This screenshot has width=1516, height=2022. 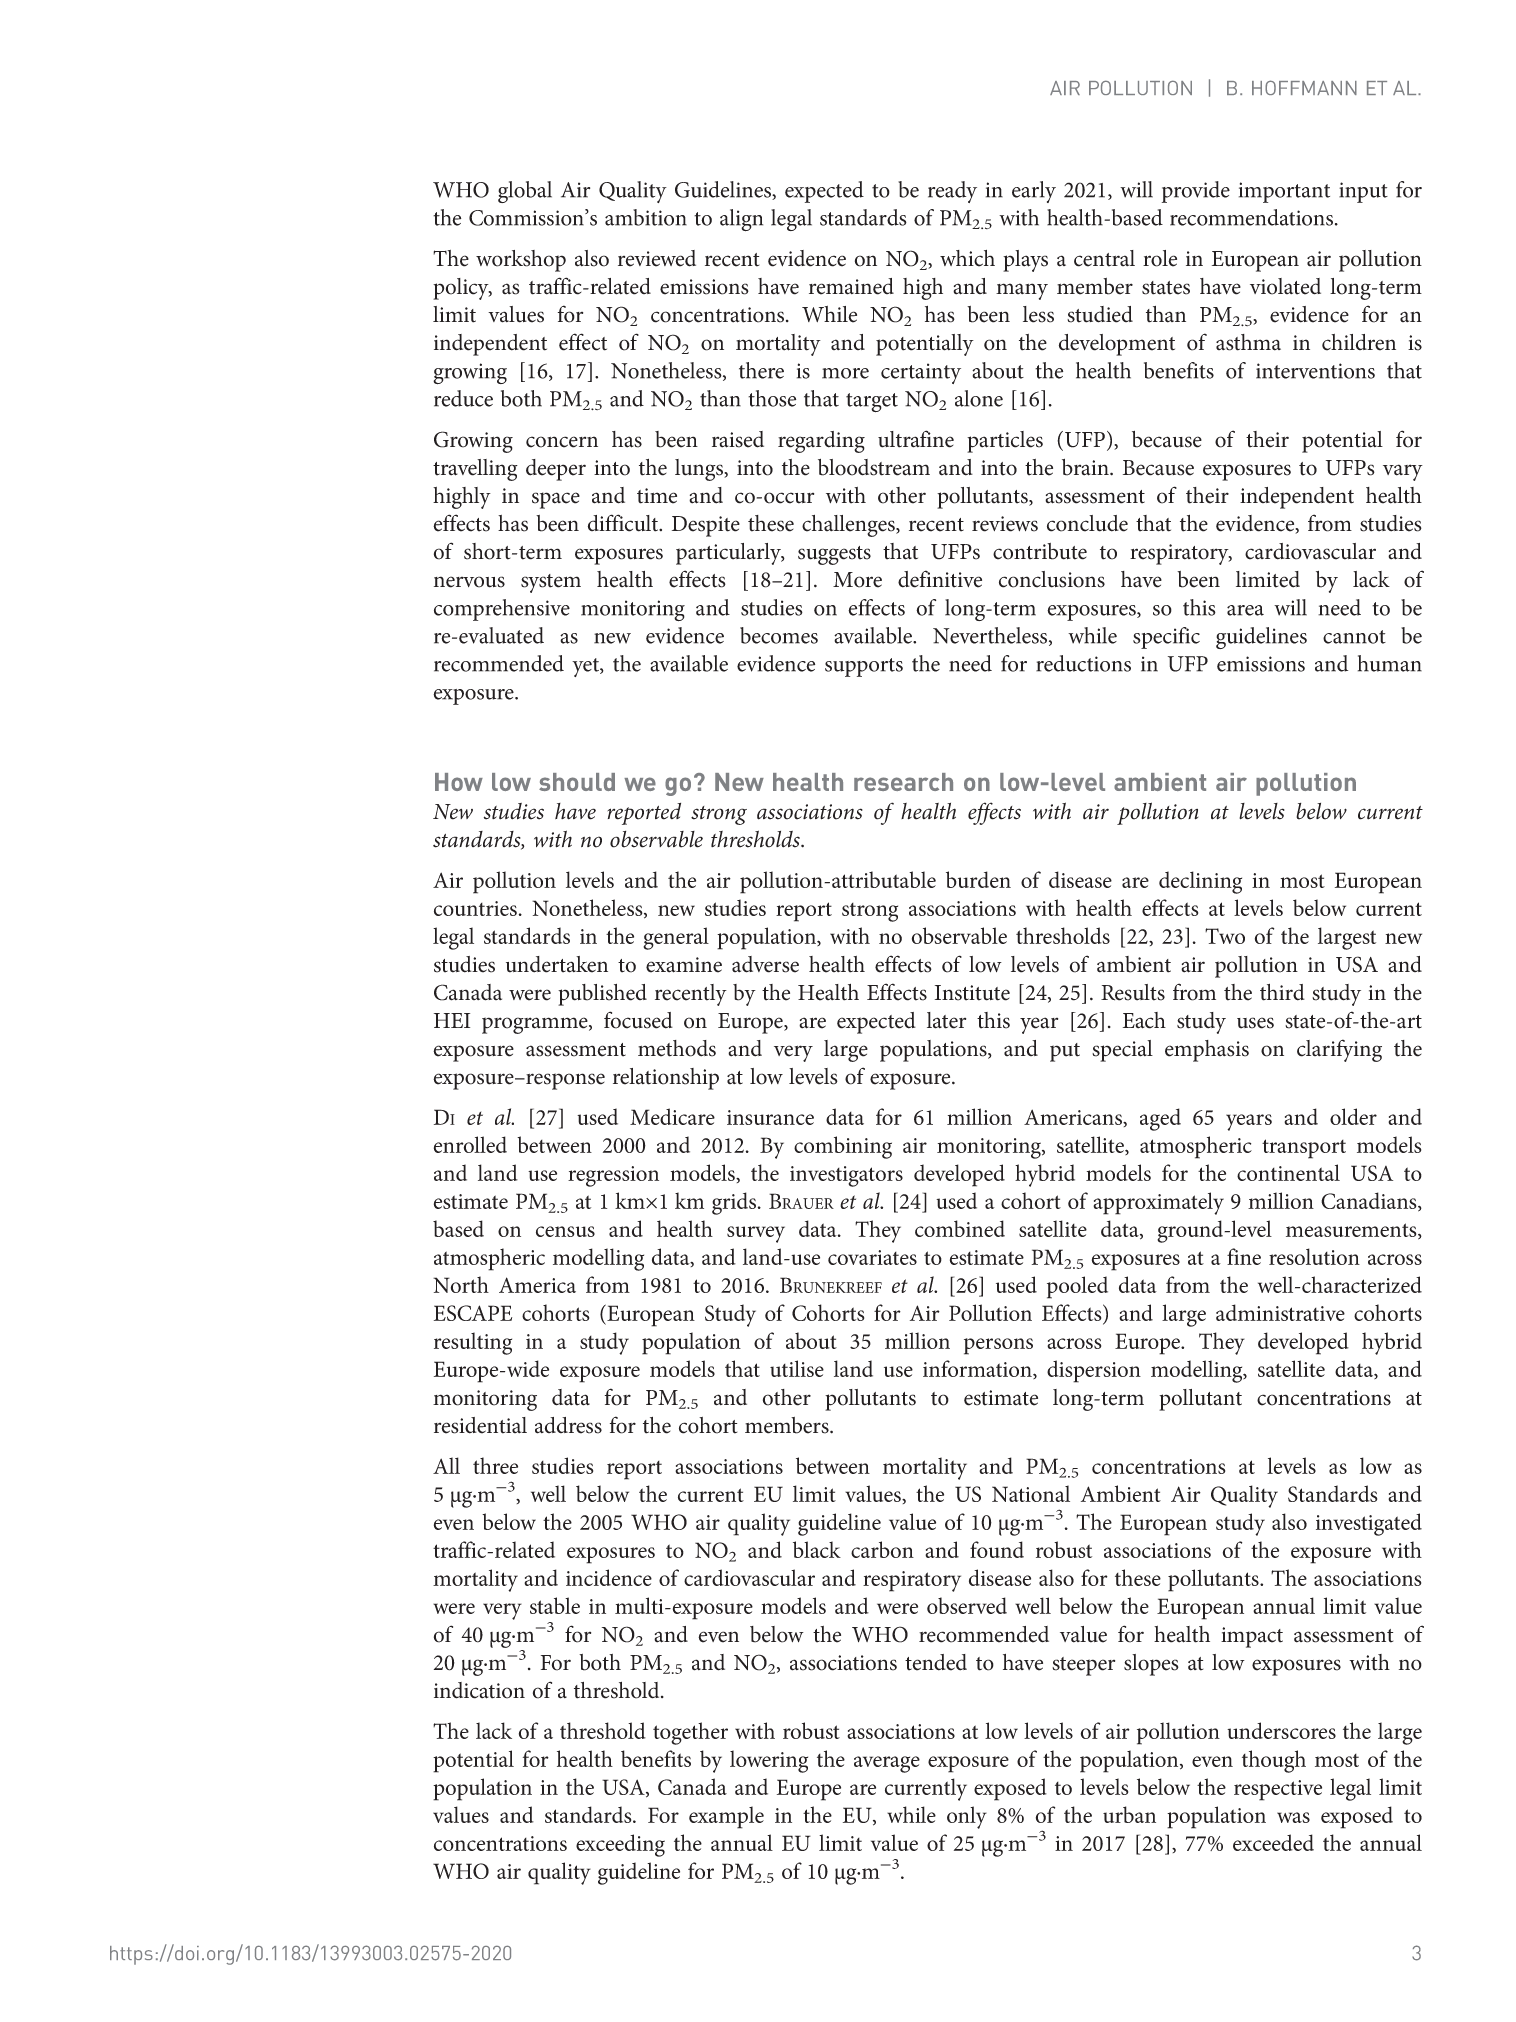 What do you see at coordinates (1282, 992) in the screenshot?
I see `third` at bounding box center [1282, 992].
